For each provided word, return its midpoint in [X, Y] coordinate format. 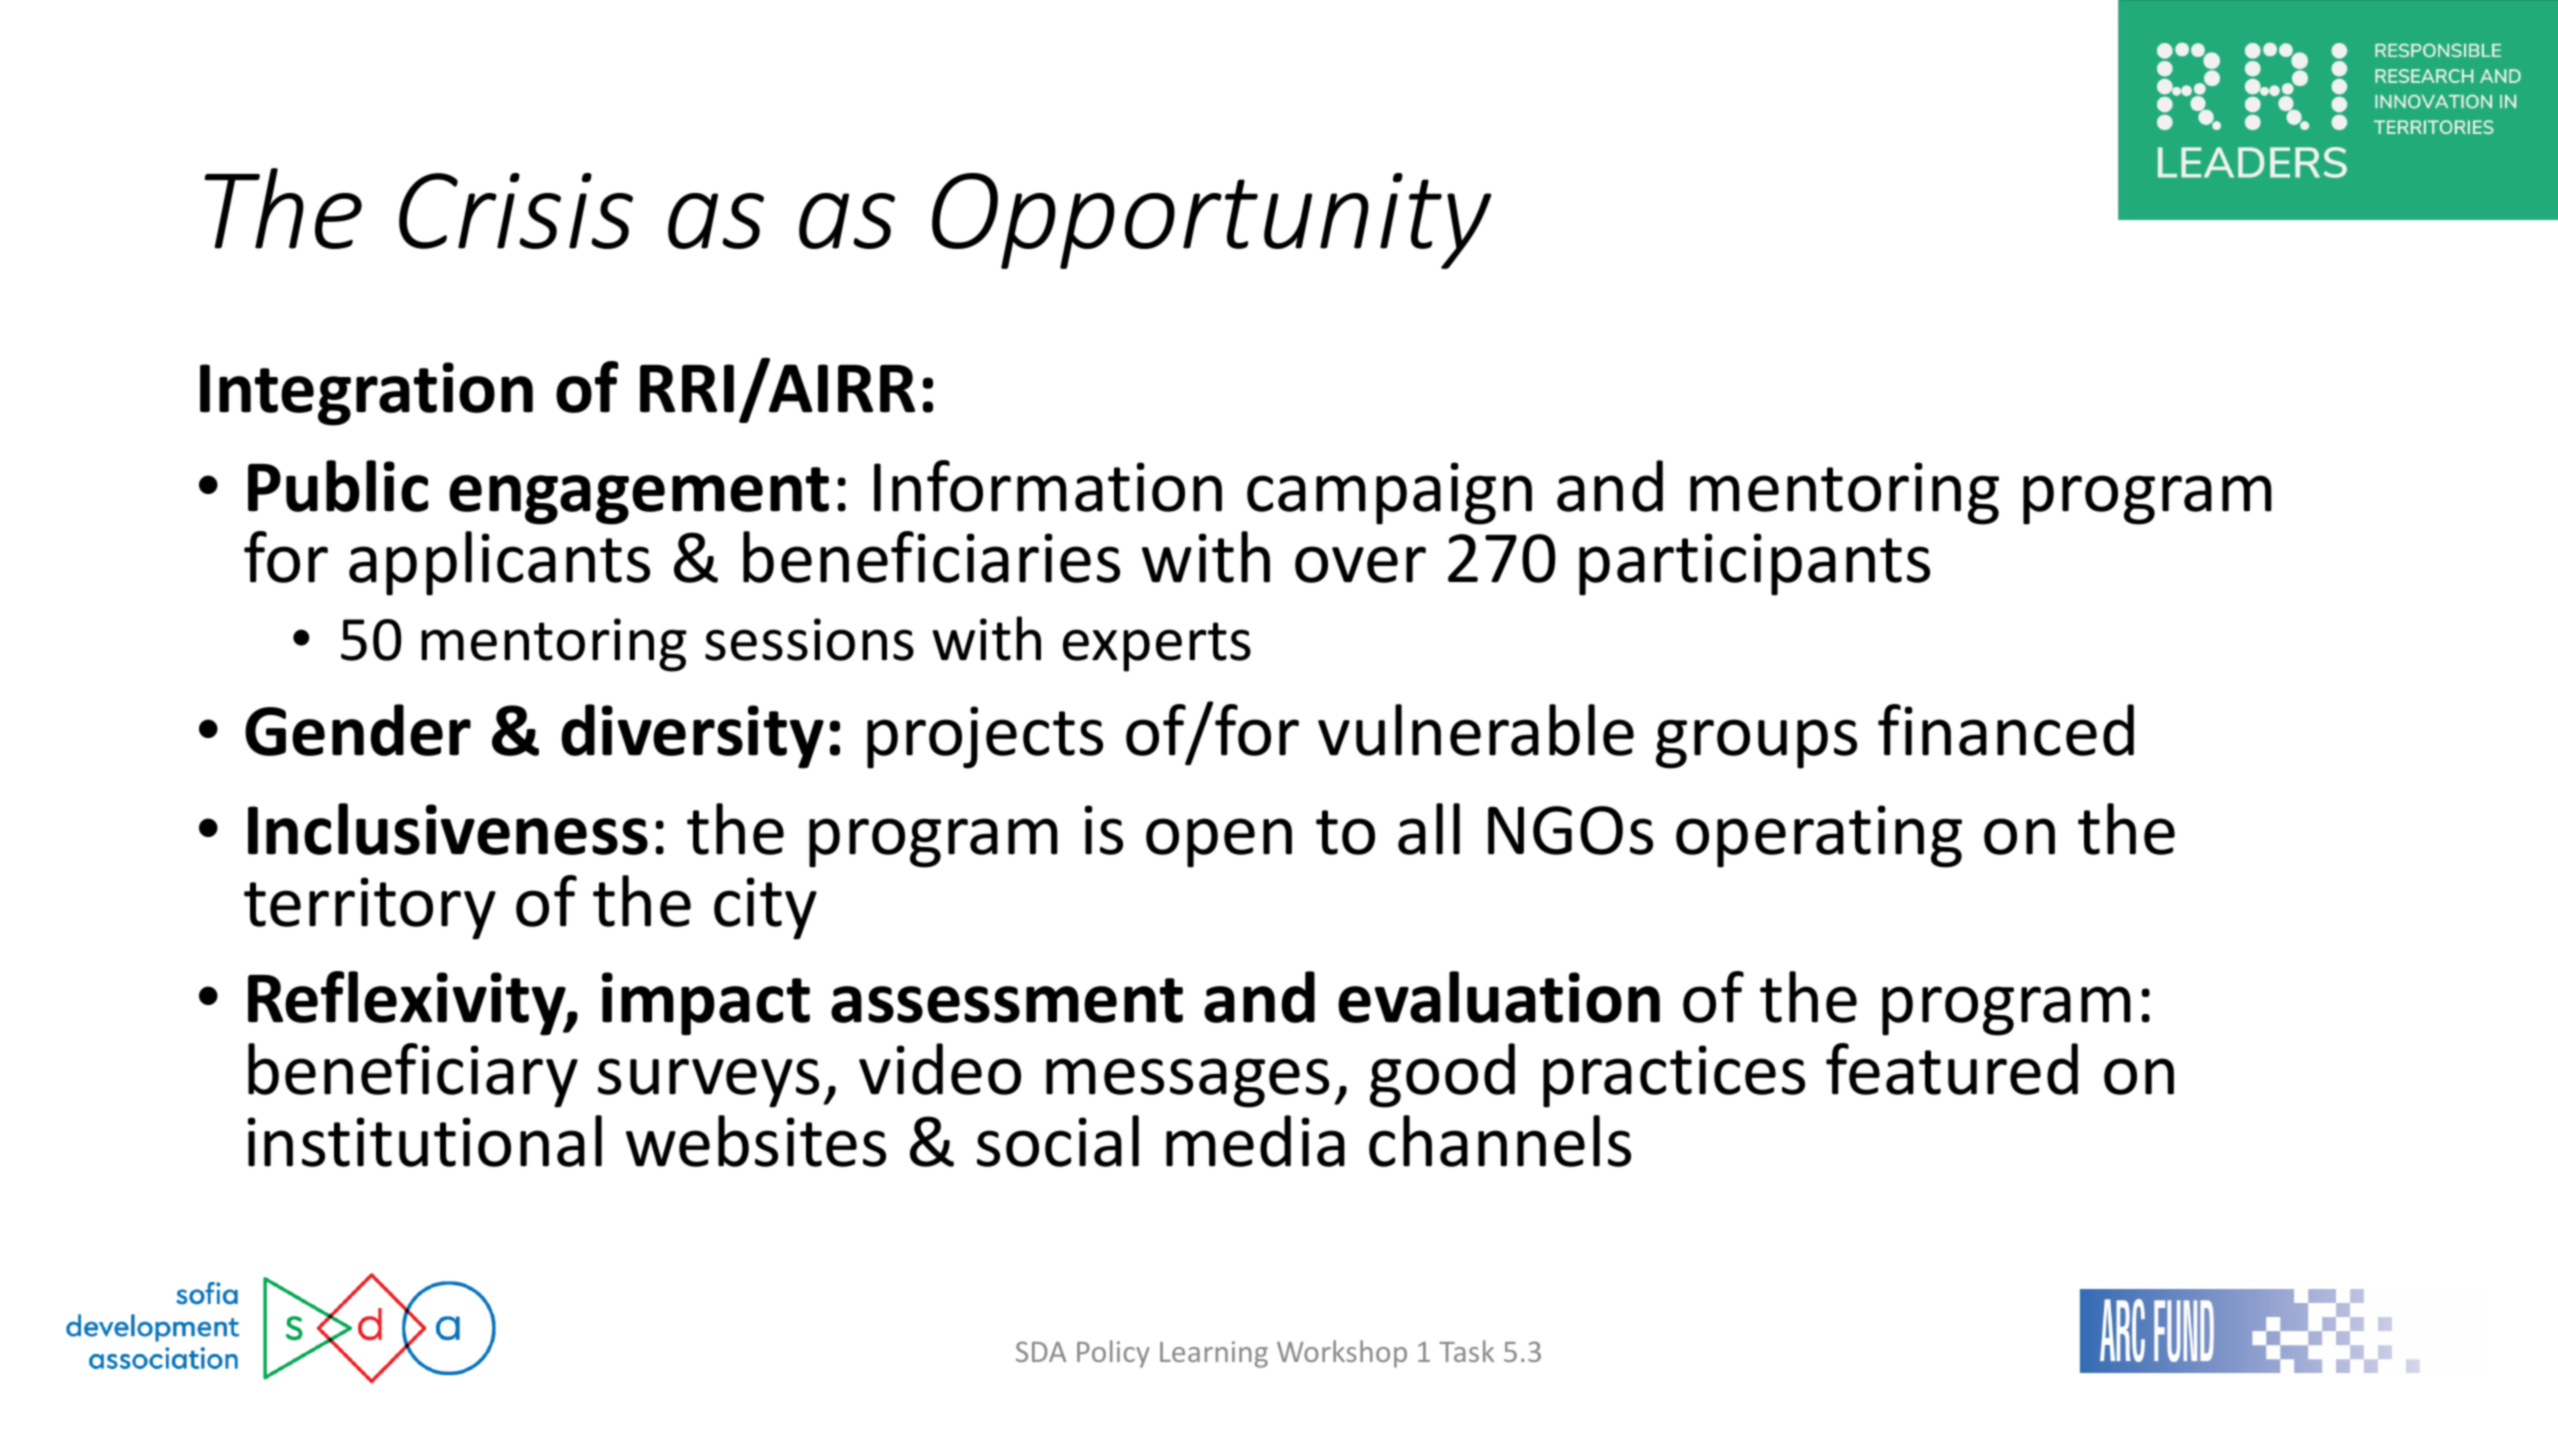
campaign [1389, 493]
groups [1756, 744]
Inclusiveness [448, 829]
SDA [1041, 1351]
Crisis [516, 211]
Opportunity [1211, 221]
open [1219, 843]
